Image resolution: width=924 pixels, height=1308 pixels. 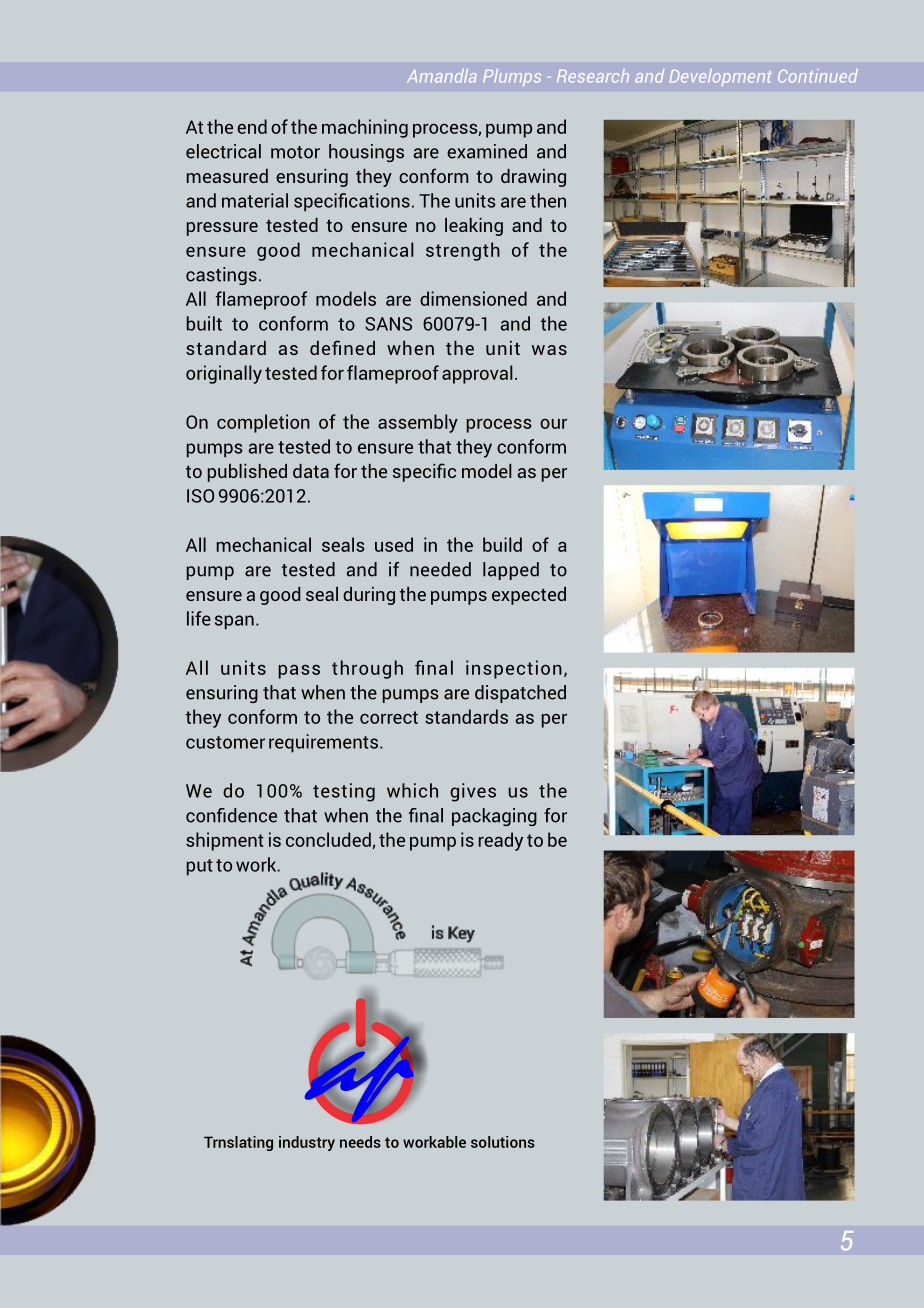 I want to click on originally, so click(x=224, y=374).
